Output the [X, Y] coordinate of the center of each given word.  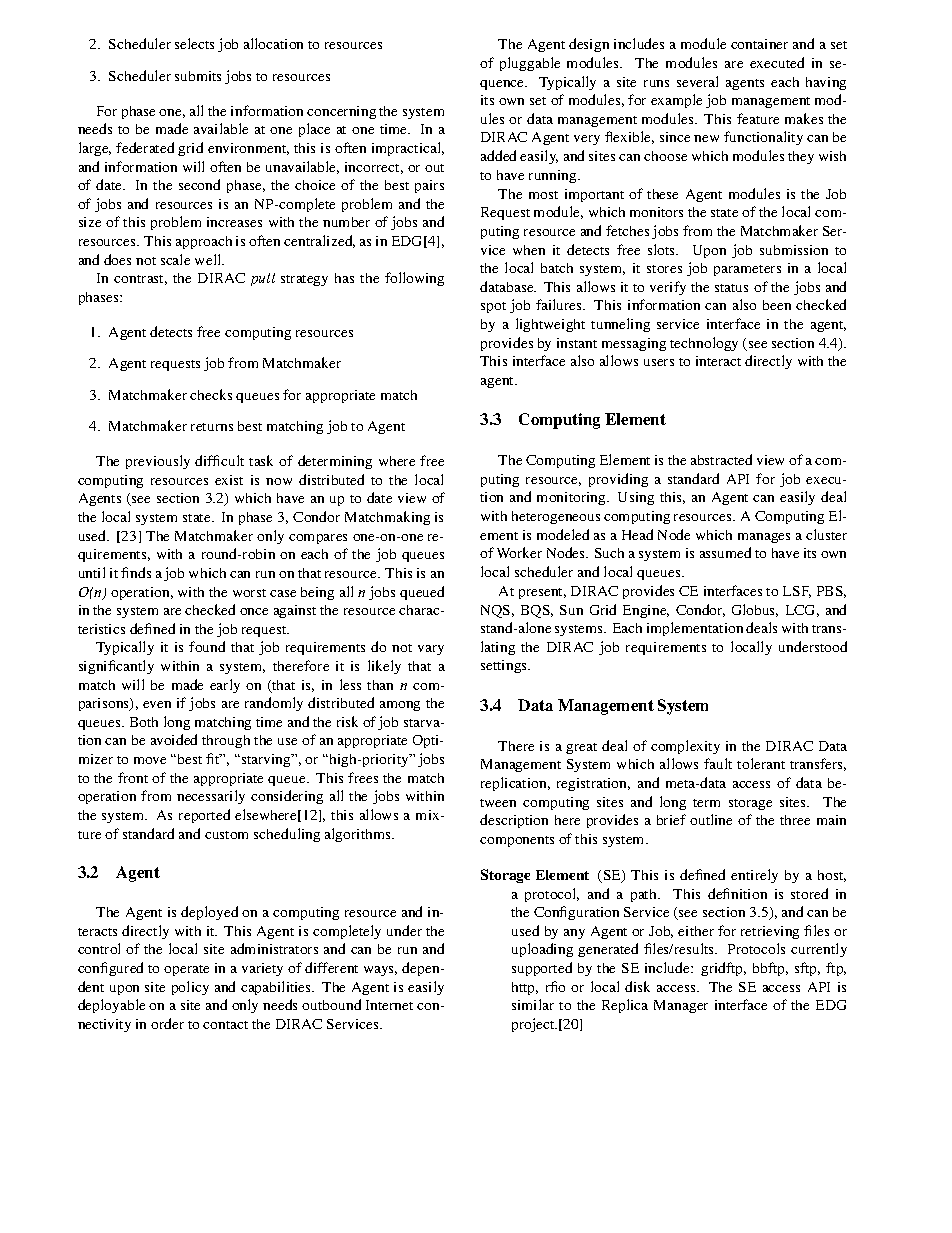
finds [136, 572]
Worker [519, 552]
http [525, 988]
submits [198, 76]
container [759, 44]
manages [764, 538]
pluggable [530, 64]
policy [190, 988]
